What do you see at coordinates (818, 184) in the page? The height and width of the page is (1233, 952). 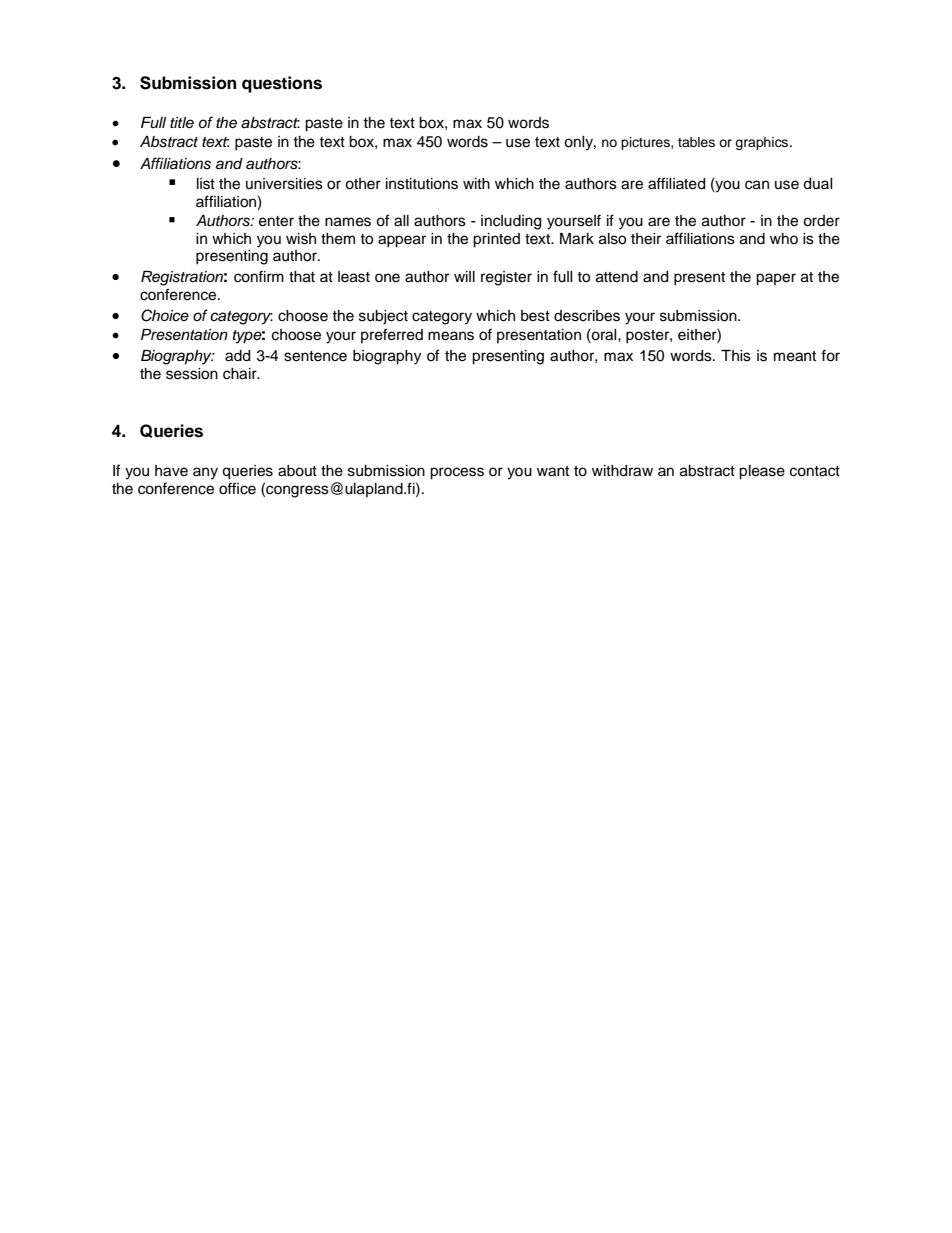 I see `dual` at bounding box center [818, 184].
